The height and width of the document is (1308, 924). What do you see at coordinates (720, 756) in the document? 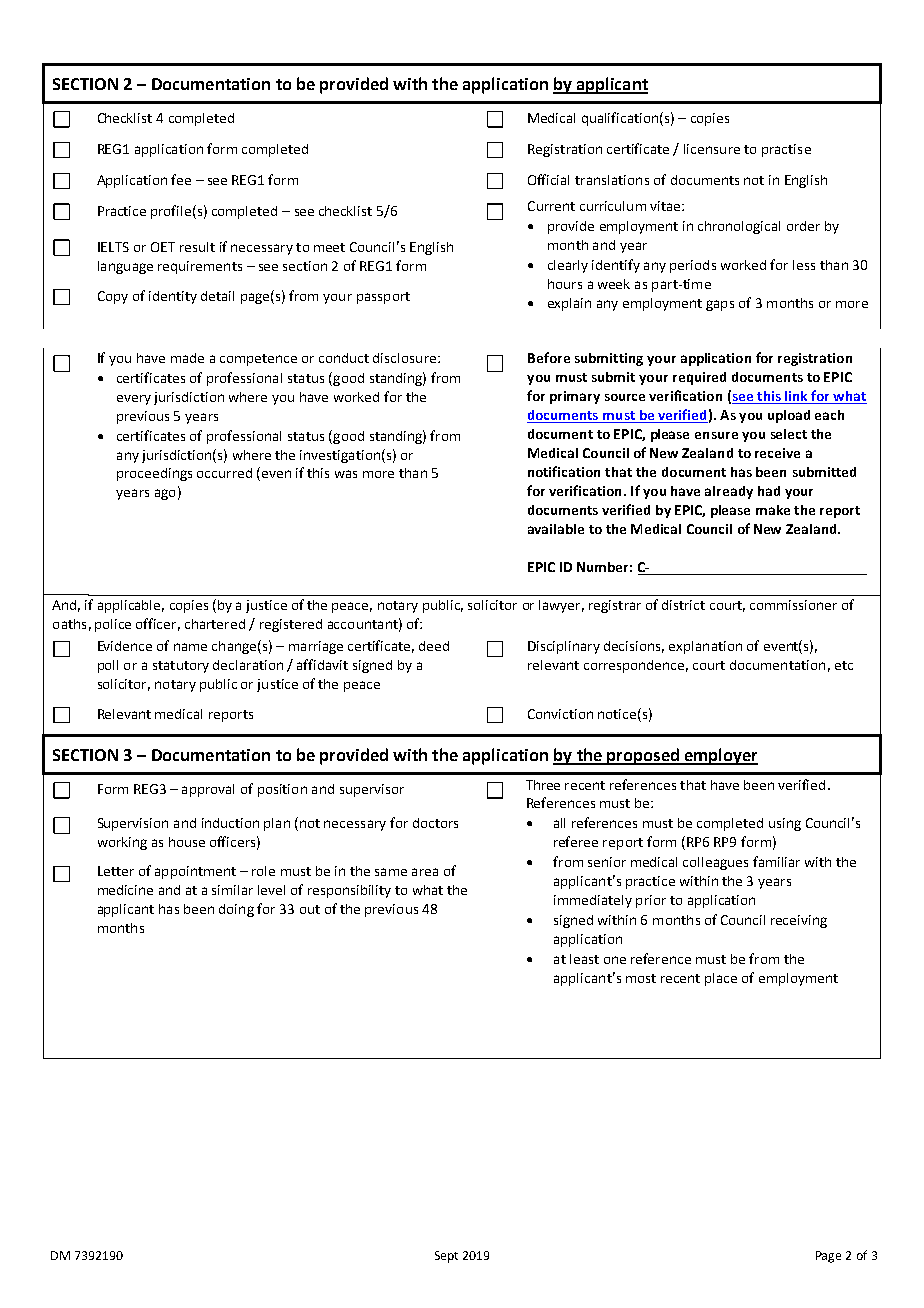
I see `employer` at bounding box center [720, 756].
